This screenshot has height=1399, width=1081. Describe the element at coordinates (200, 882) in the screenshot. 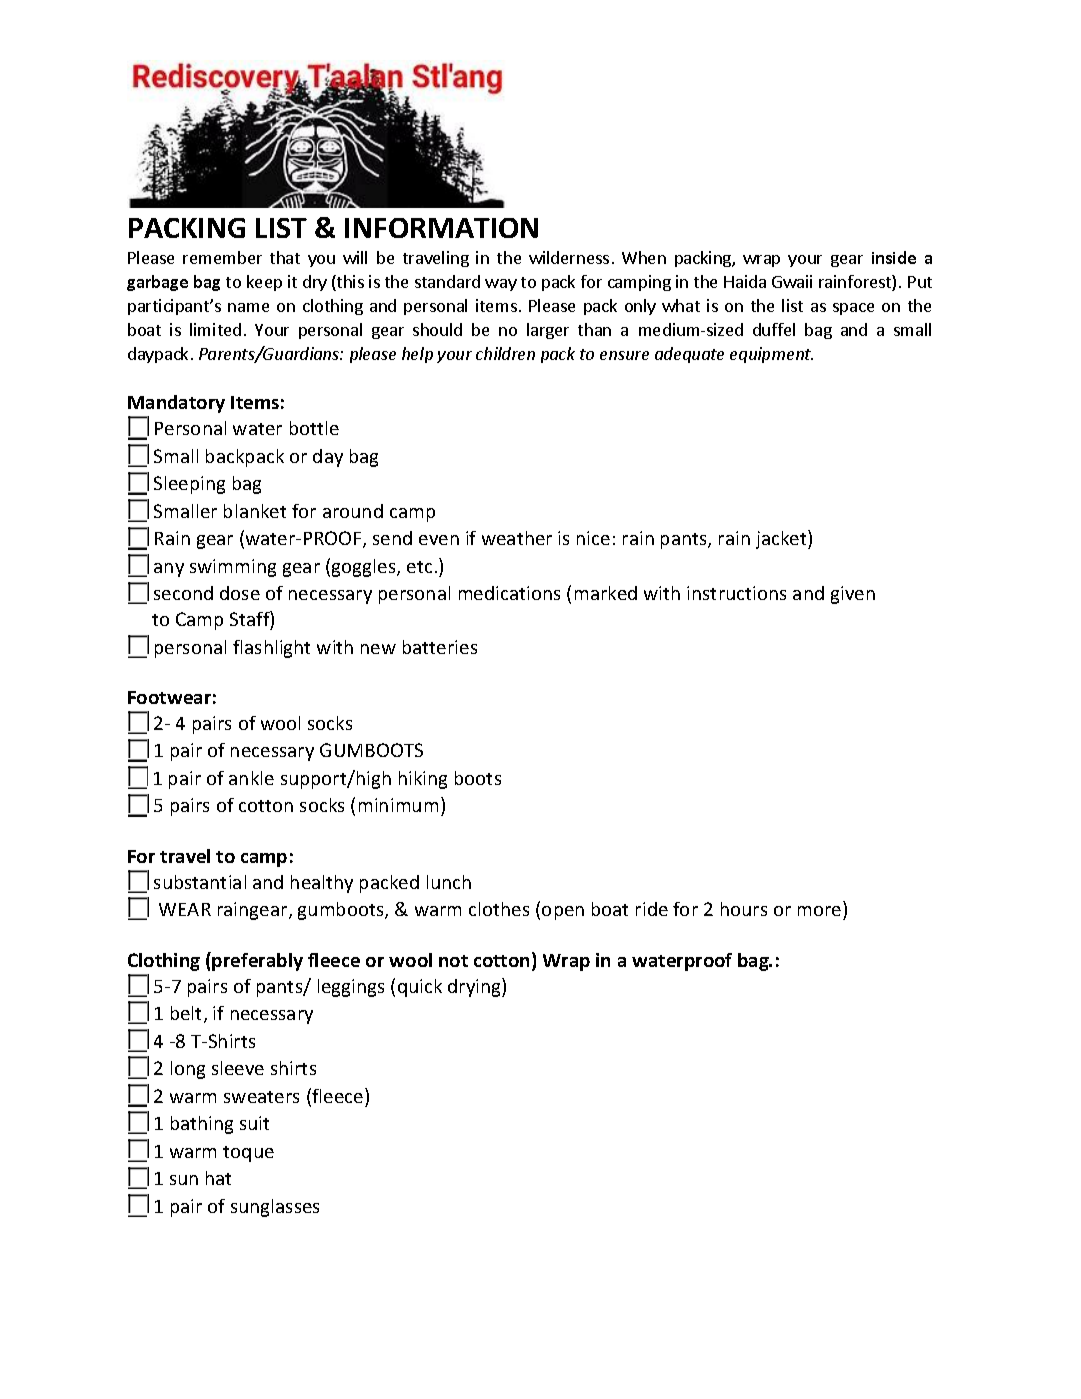

I see `substantial` at that location.
